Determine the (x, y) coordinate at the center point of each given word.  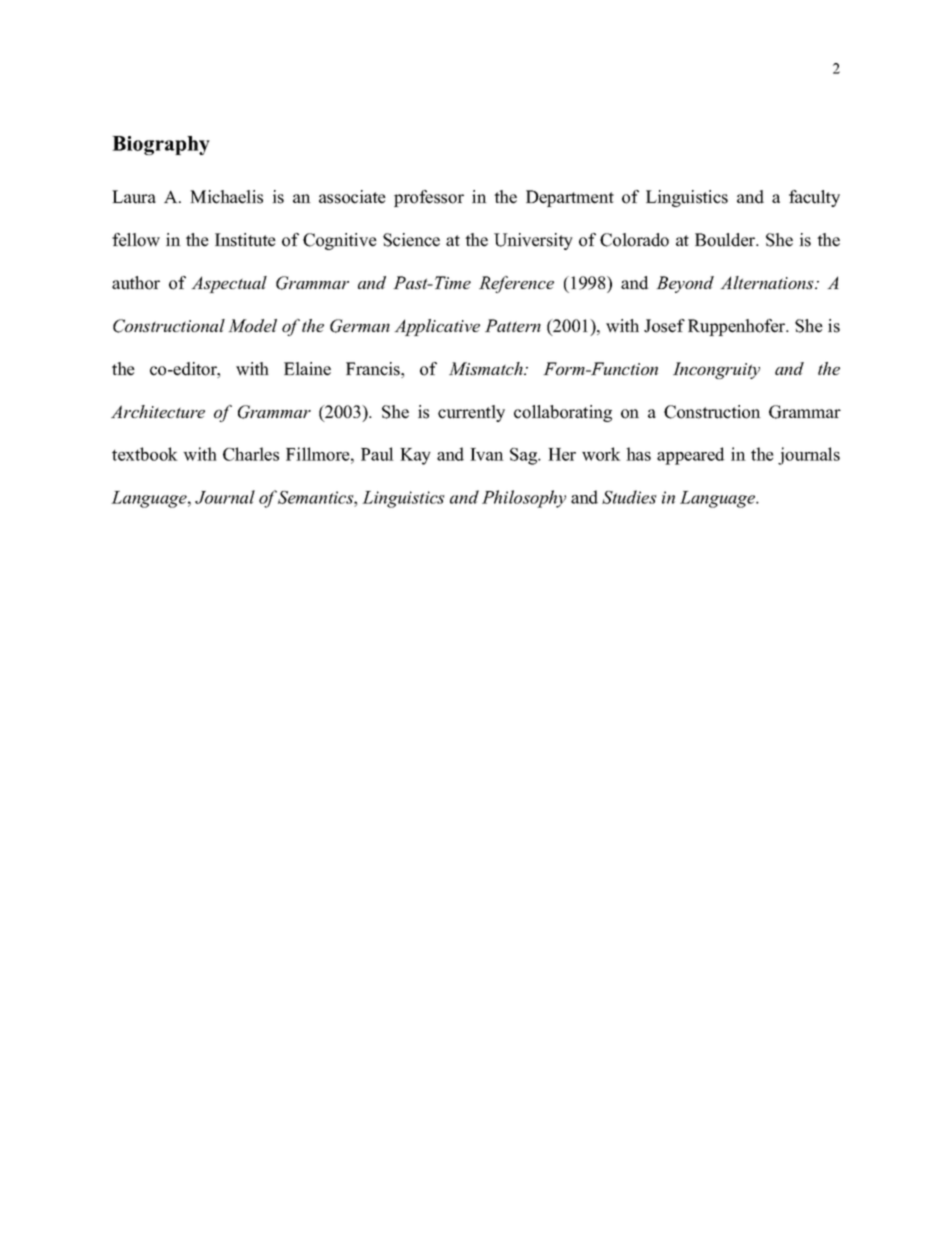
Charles (251, 454)
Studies (629, 497)
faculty (814, 198)
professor (429, 198)
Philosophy (524, 499)
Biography (161, 145)
